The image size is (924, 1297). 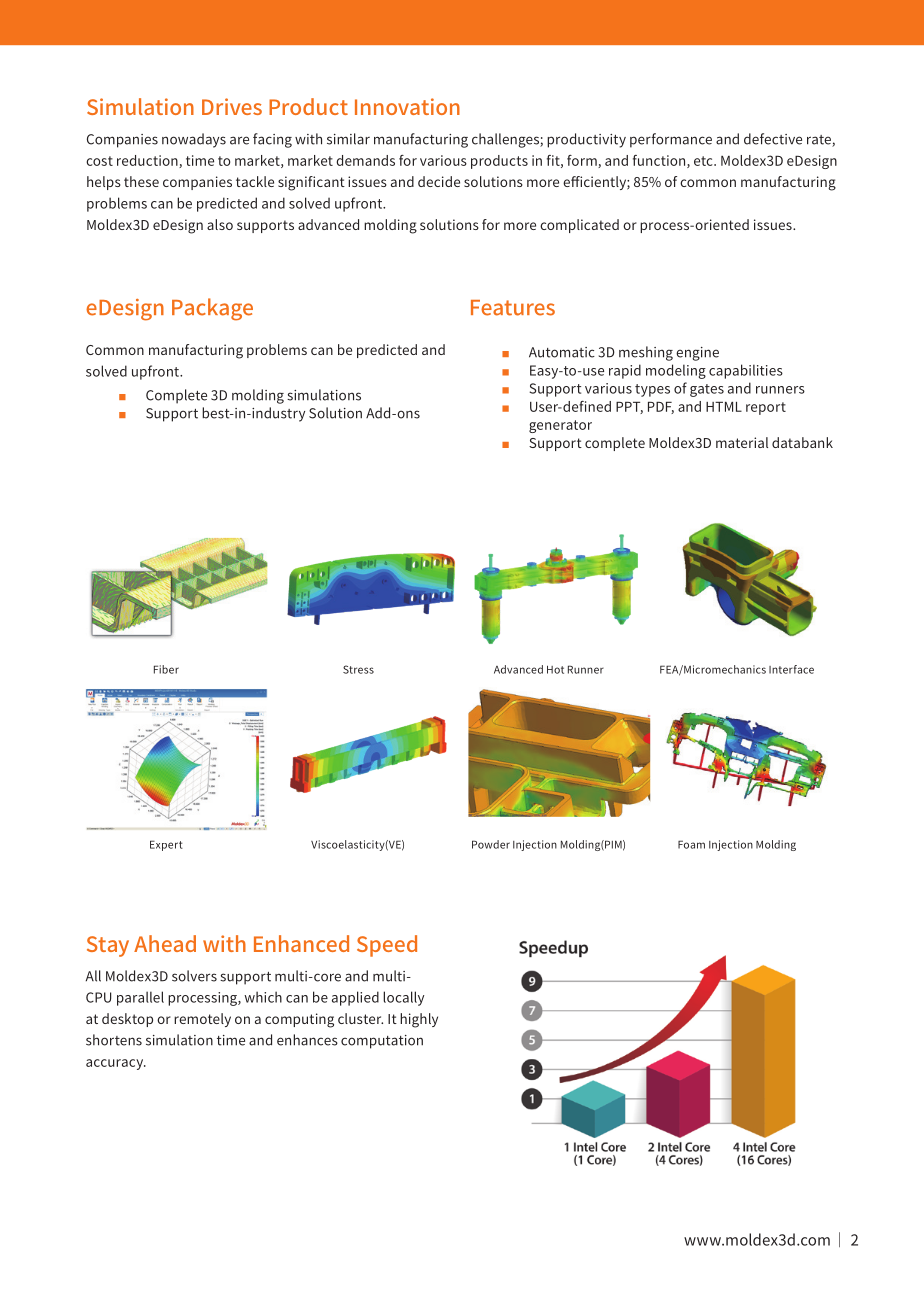 I want to click on Foam, so click(x=691, y=844).
